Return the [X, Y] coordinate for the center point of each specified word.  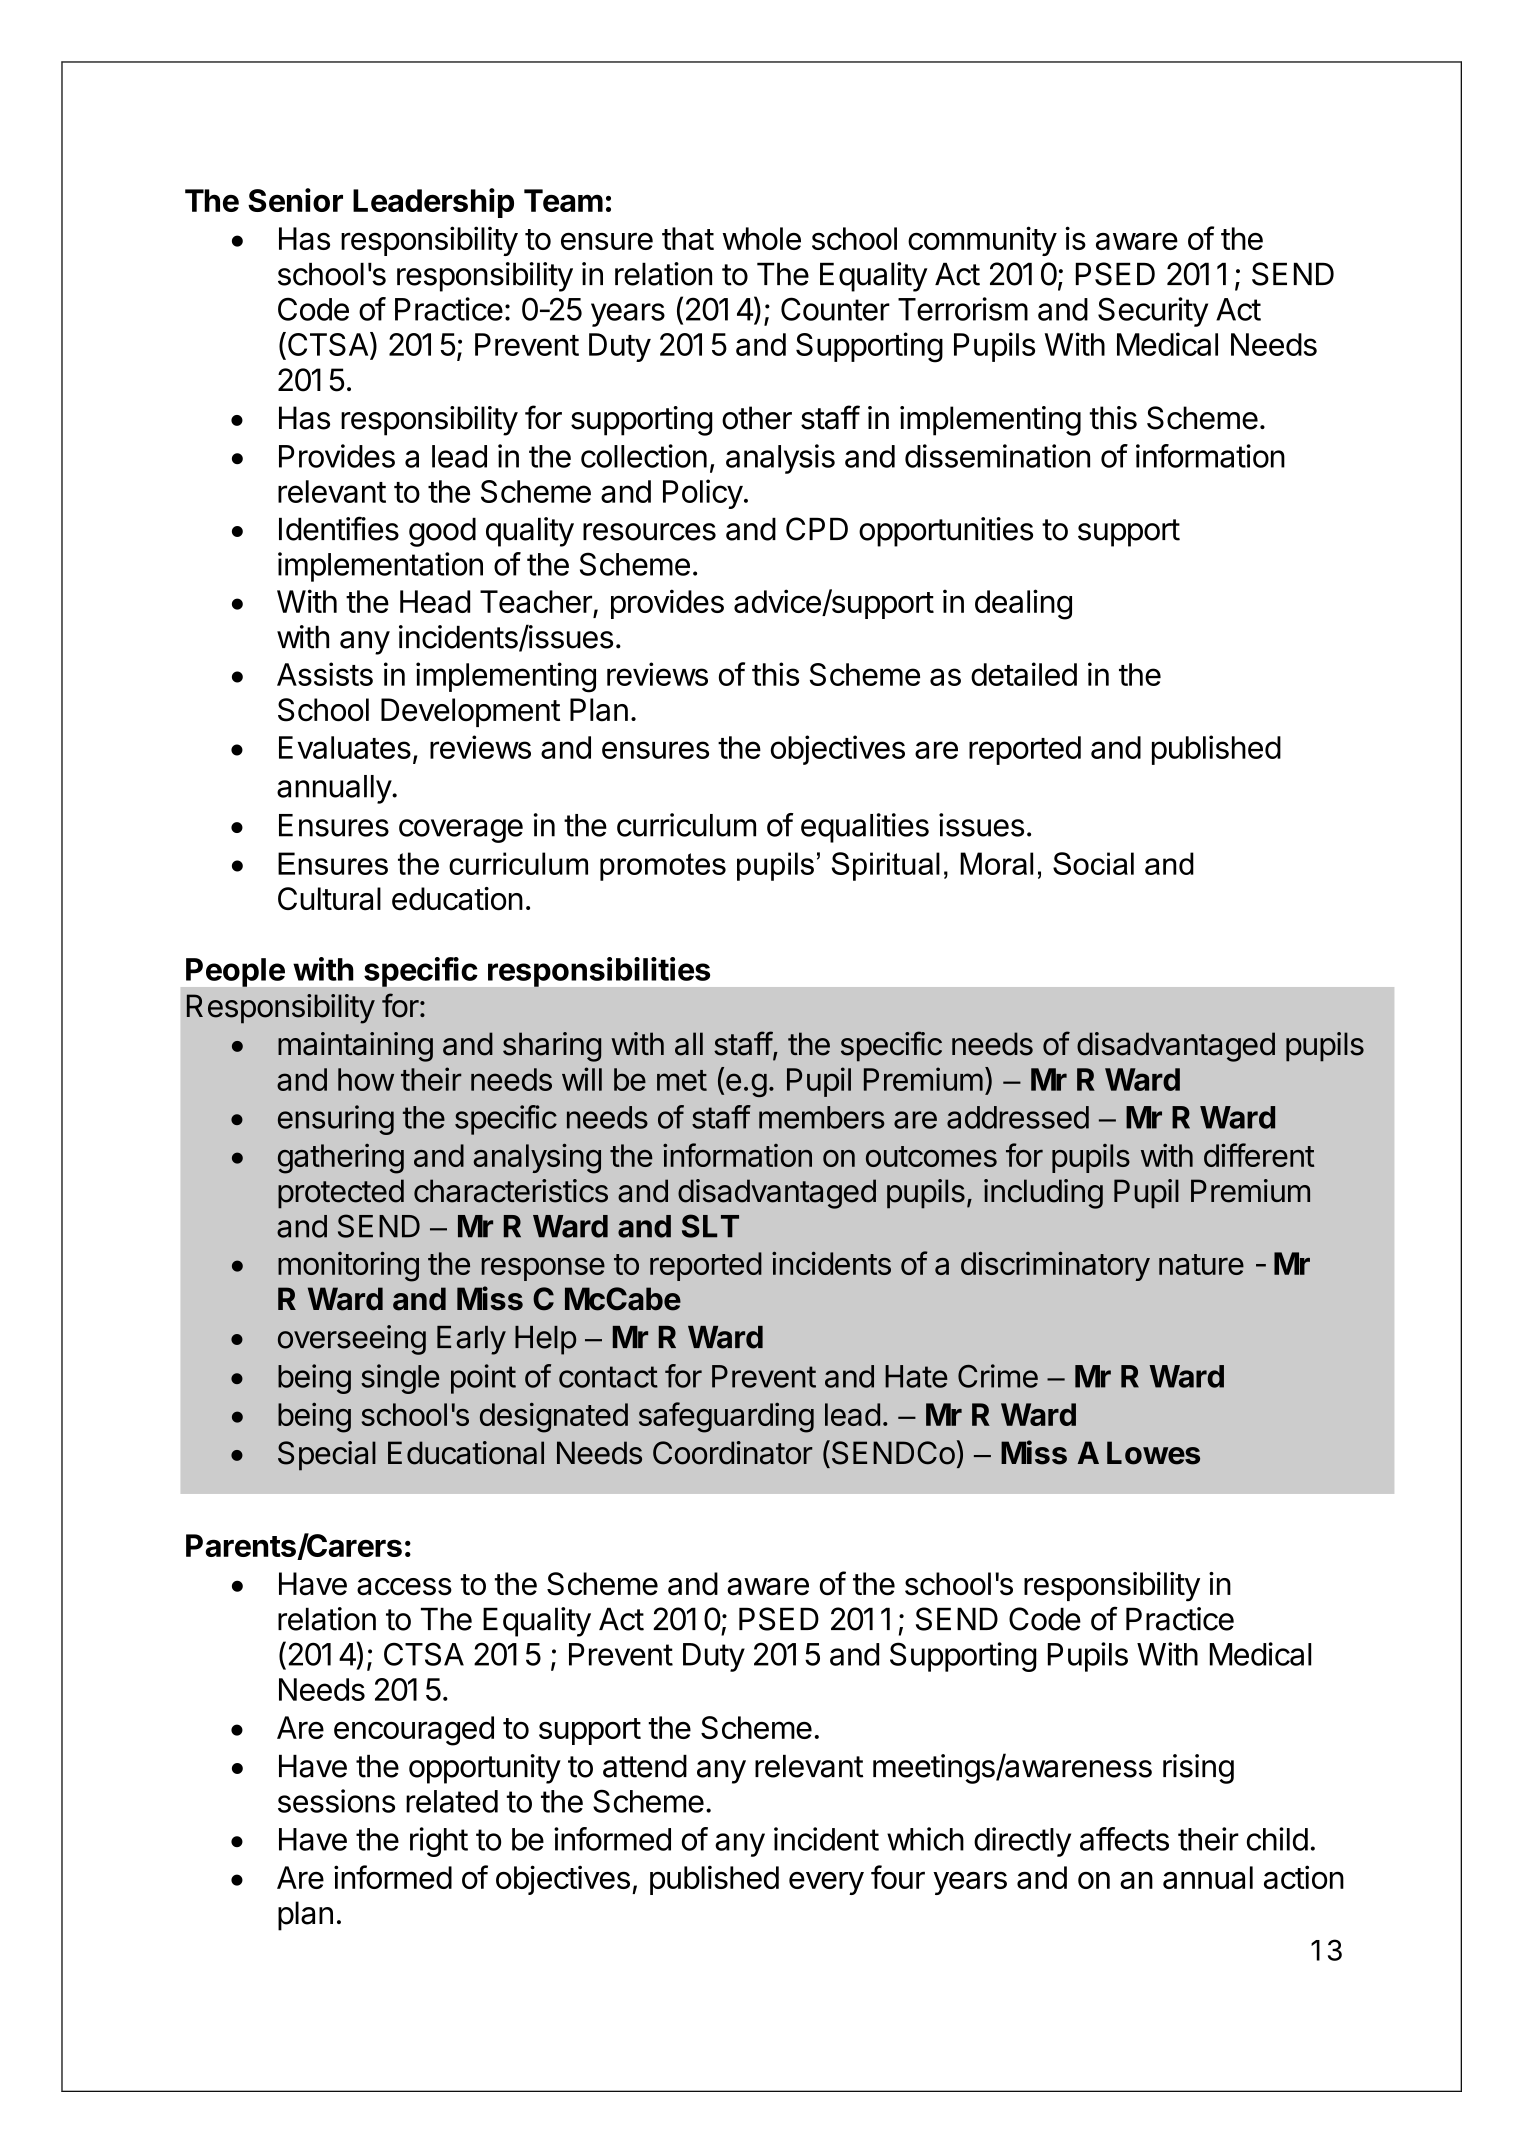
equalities [865, 828]
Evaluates [345, 747]
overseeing [352, 1340]
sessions [336, 1801]
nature [1201, 1264]
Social [1093, 863]
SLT [710, 1226]
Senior [295, 200]
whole [762, 238]
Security [1153, 312]
